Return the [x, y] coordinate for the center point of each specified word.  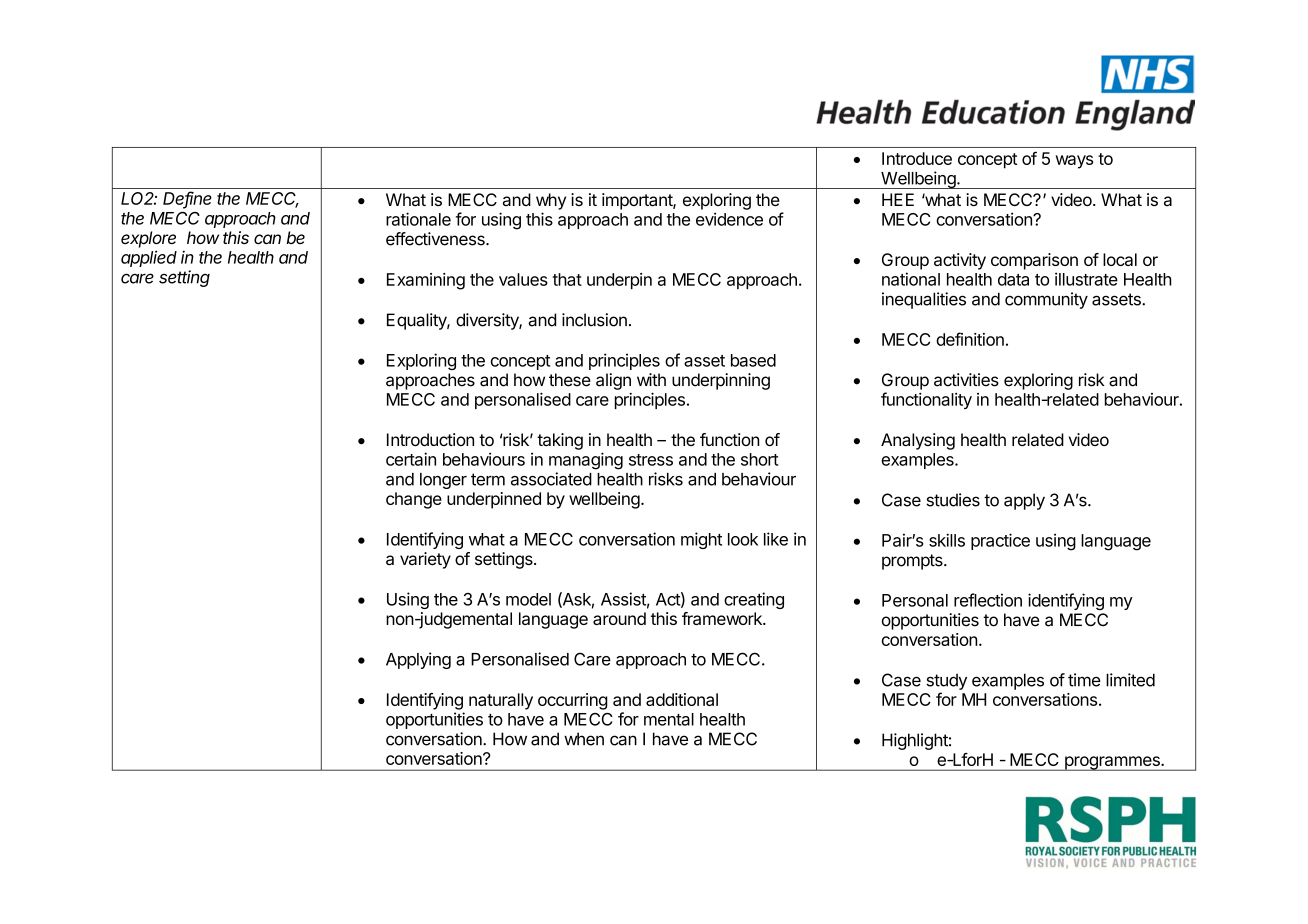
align [613, 381]
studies [953, 500]
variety [425, 560]
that [567, 279]
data [1013, 279]
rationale [418, 219]
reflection [988, 600]
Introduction [430, 439]
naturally [501, 701]
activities [966, 380]
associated [551, 479]
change [414, 500]
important [638, 201]
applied [149, 258]
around [619, 618]
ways [1074, 162]
